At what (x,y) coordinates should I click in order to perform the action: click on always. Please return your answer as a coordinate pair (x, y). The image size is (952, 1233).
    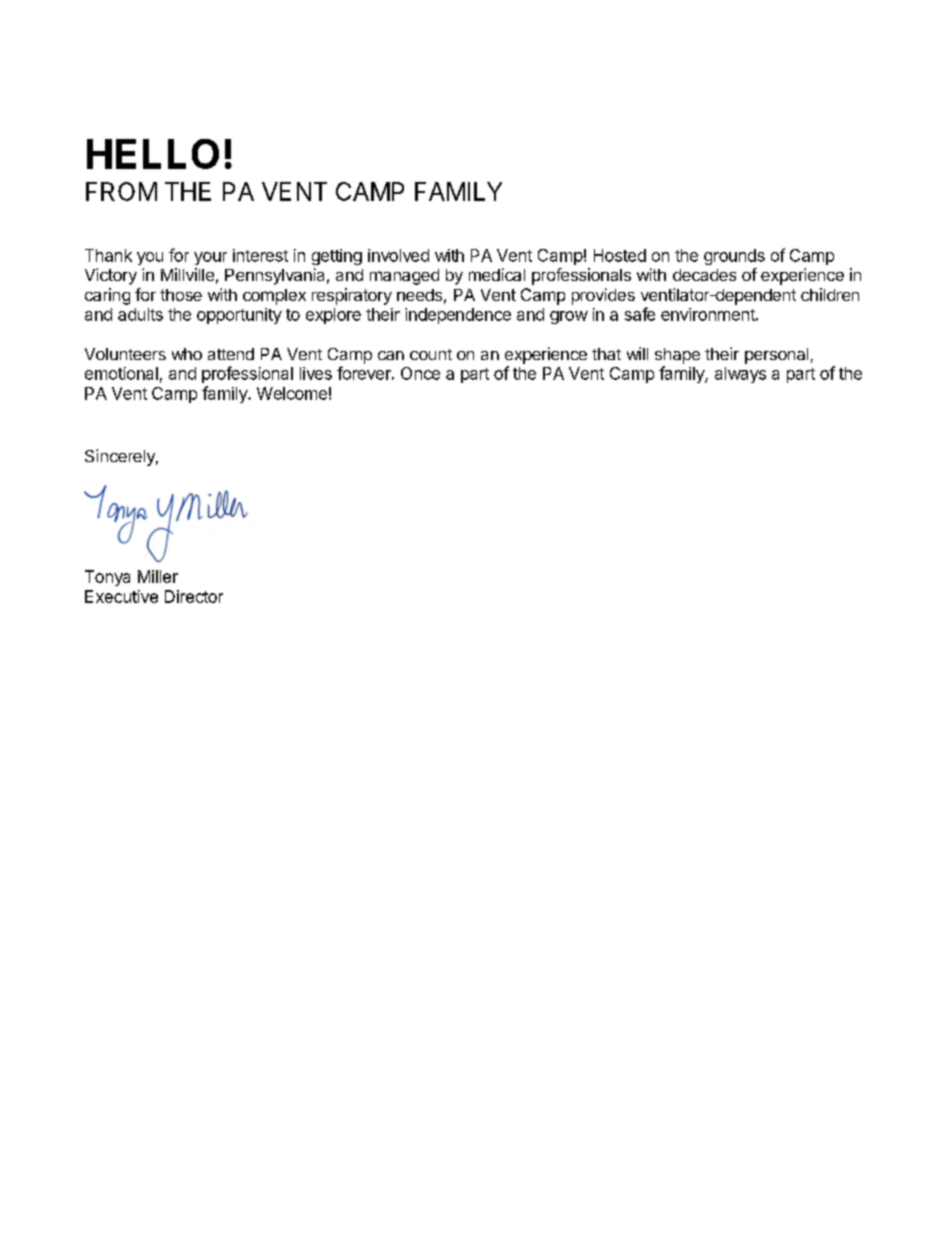
    Looking at the image, I should click on (740, 375).
